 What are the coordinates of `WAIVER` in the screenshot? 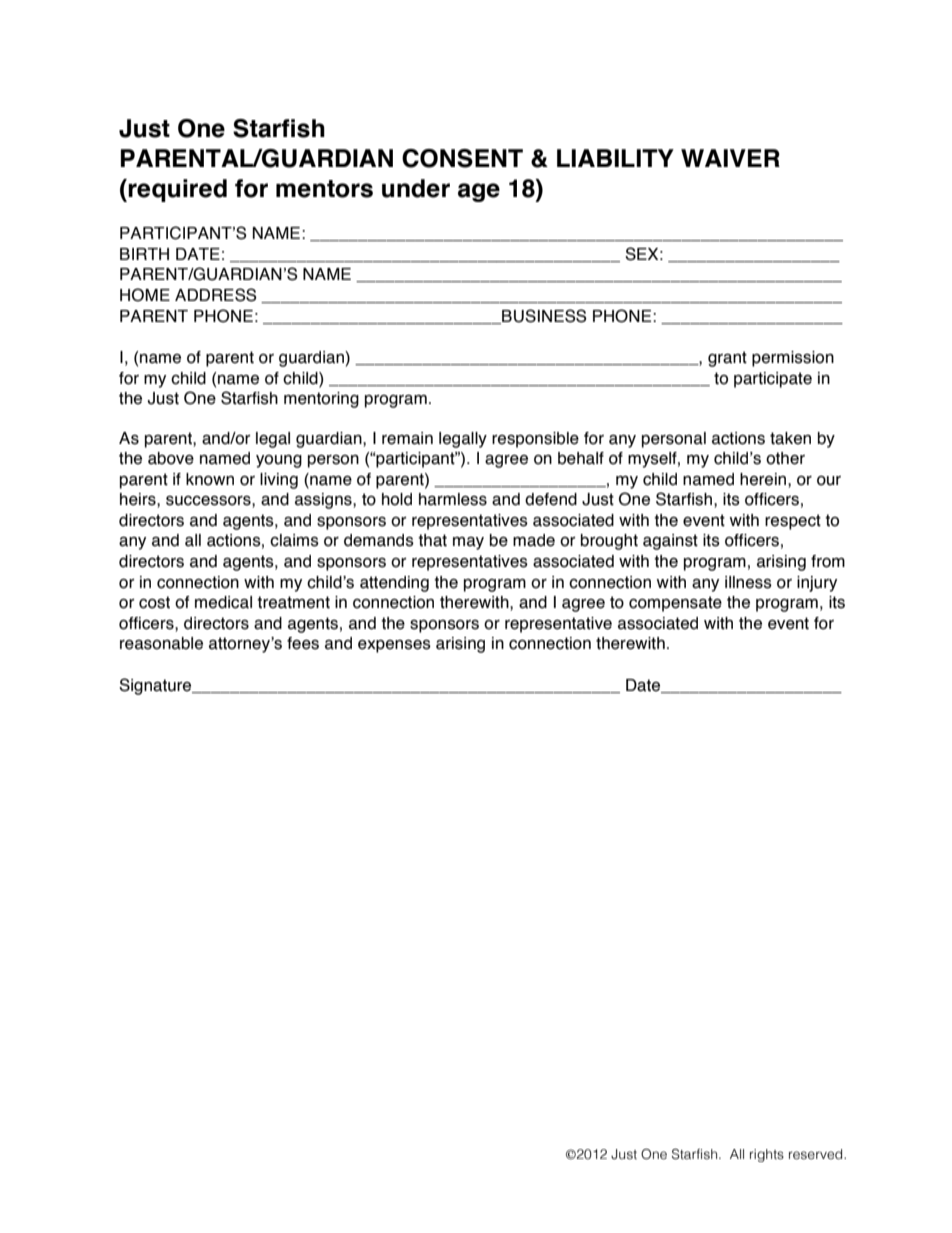 It's located at (730, 158).
